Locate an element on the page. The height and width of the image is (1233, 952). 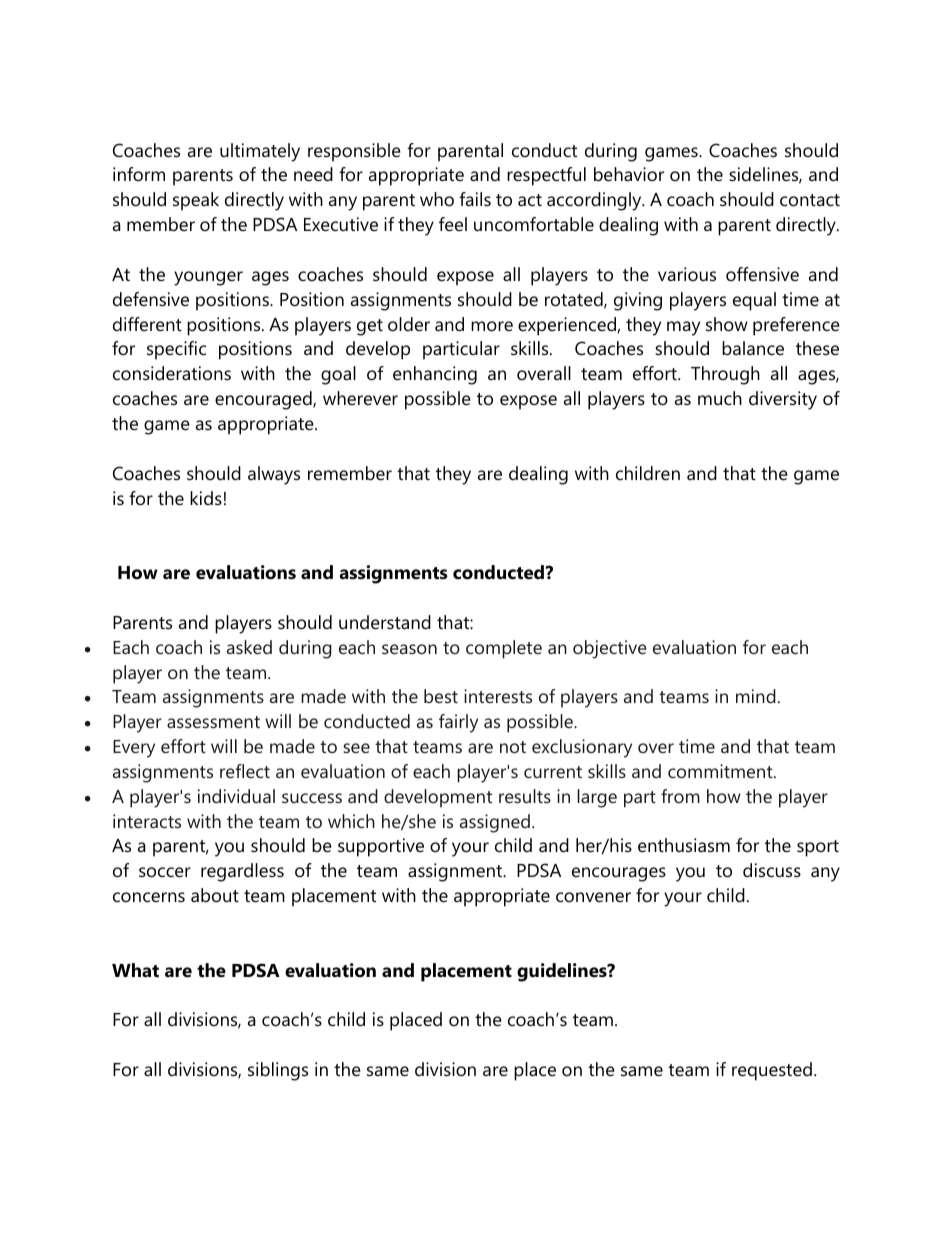
enthusiasm is located at coordinates (684, 845).
